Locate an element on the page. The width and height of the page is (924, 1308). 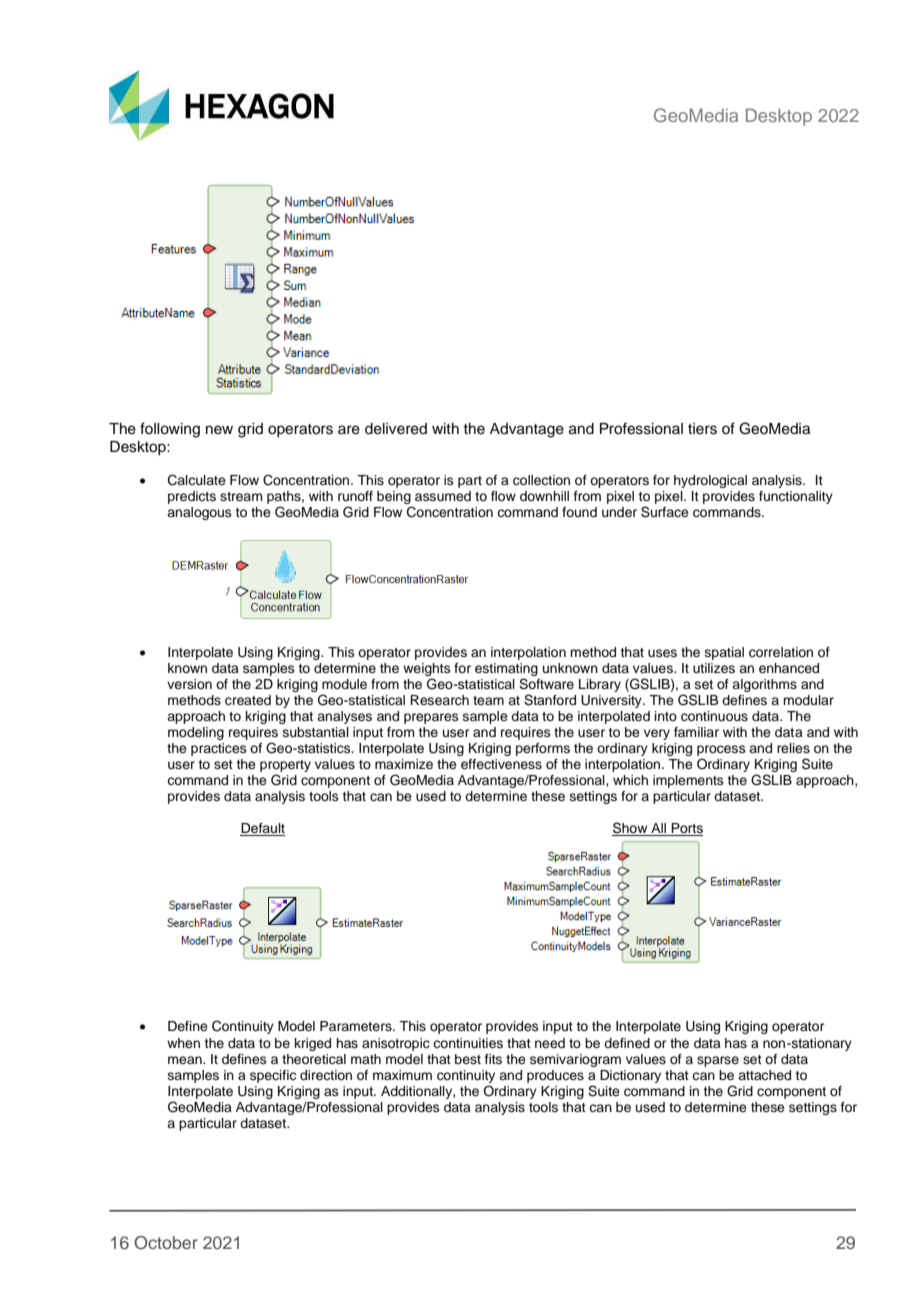
continuities is located at coordinates (468, 1043).
